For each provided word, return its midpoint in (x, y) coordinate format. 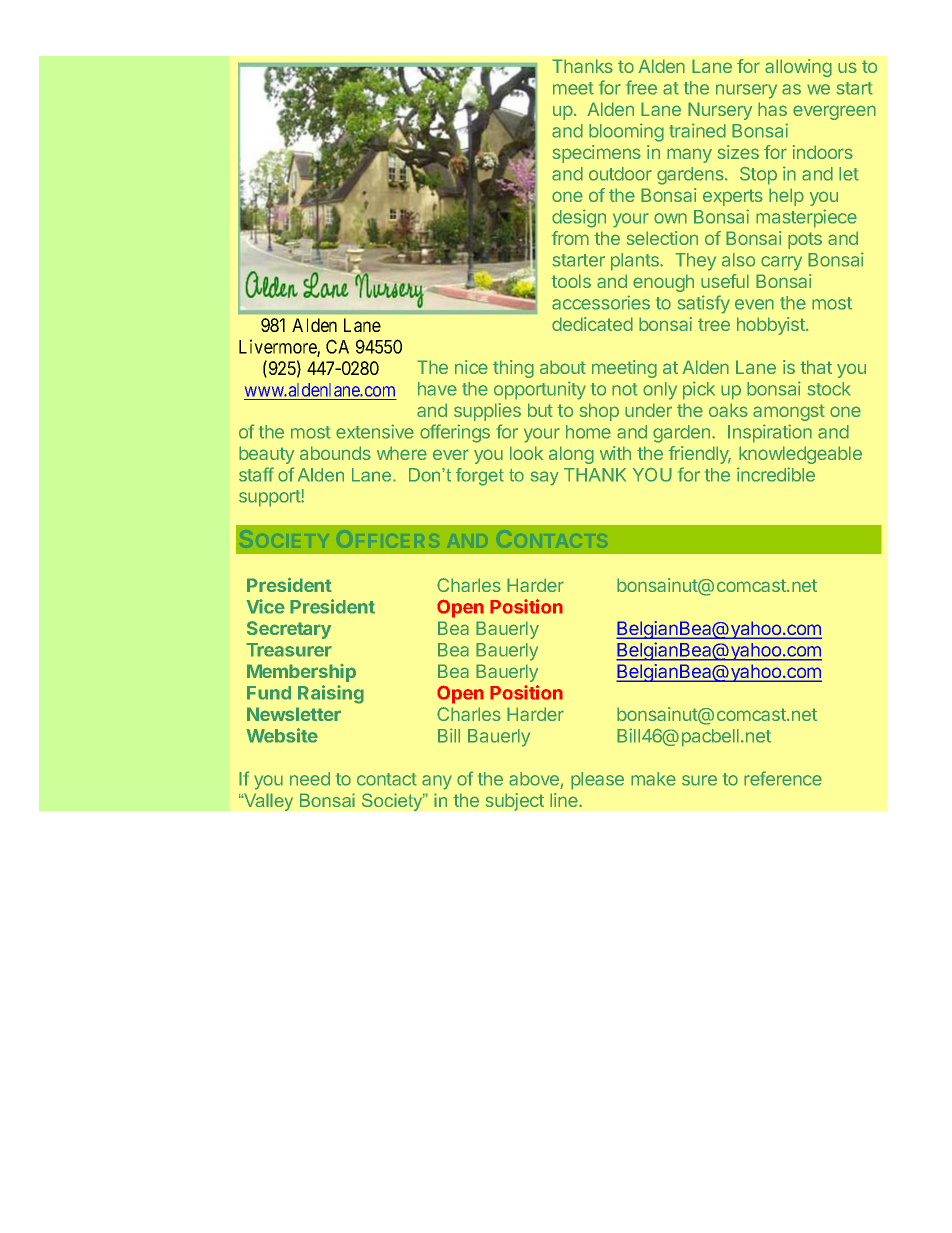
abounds (335, 453)
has (772, 109)
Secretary (289, 630)
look (526, 453)
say (545, 478)
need (310, 779)
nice (471, 367)
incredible (776, 474)
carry (781, 263)
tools (571, 281)
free (641, 87)
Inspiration (770, 433)
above (535, 780)
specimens (597, 154)
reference (783, 778)
